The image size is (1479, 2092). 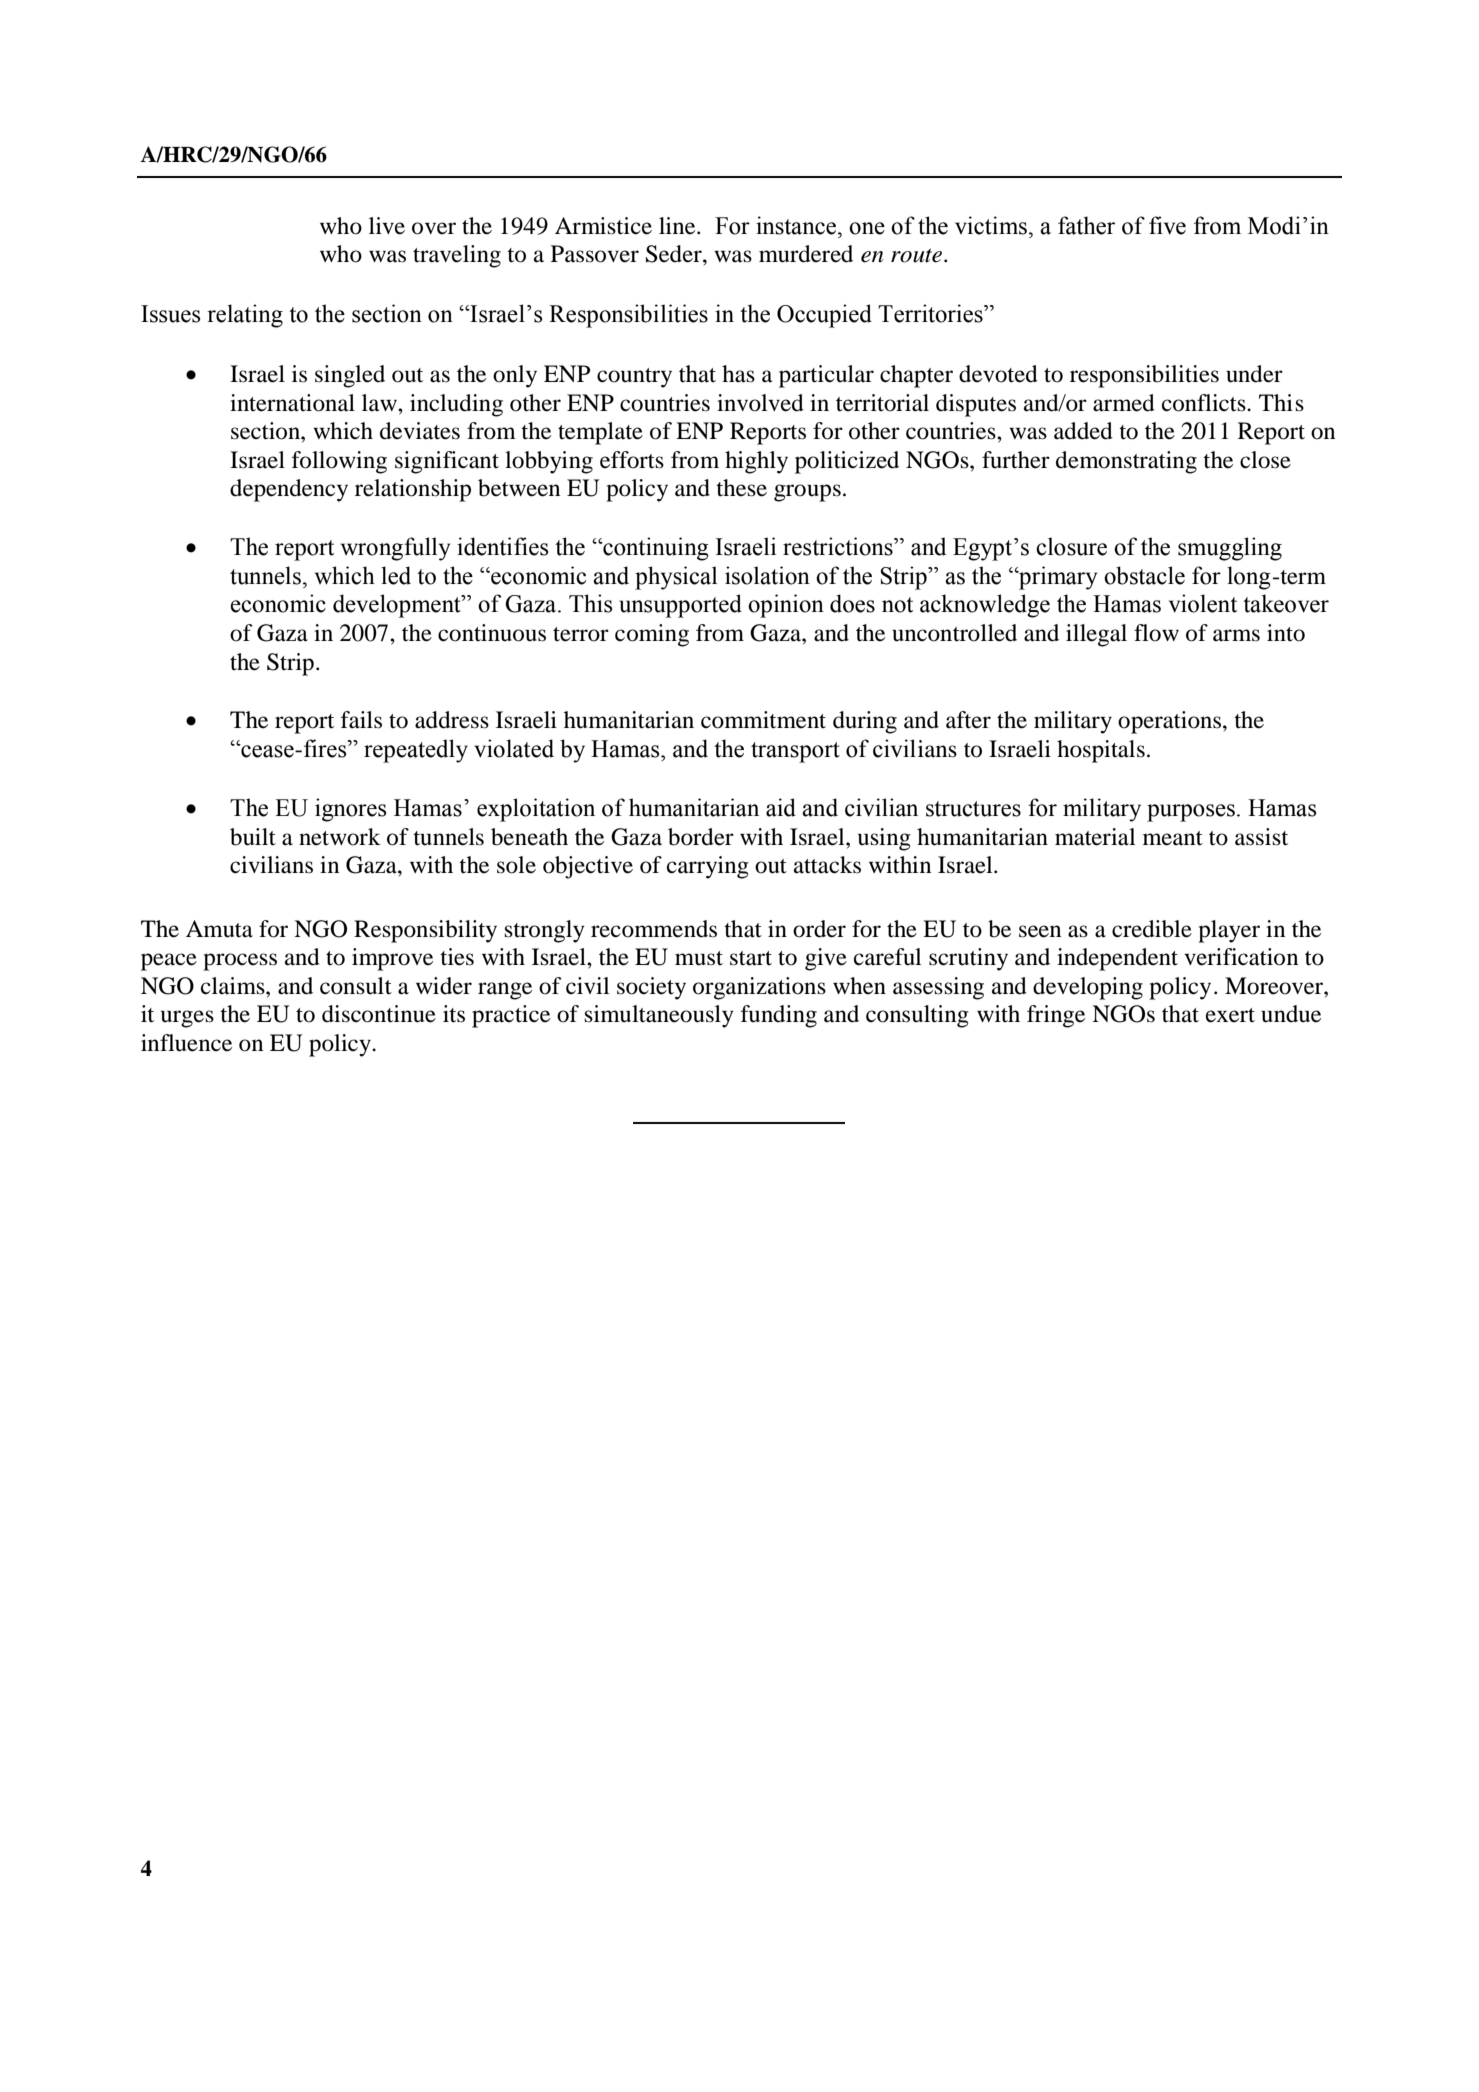 I want to click on meant, so click(x=1173, y=838).
